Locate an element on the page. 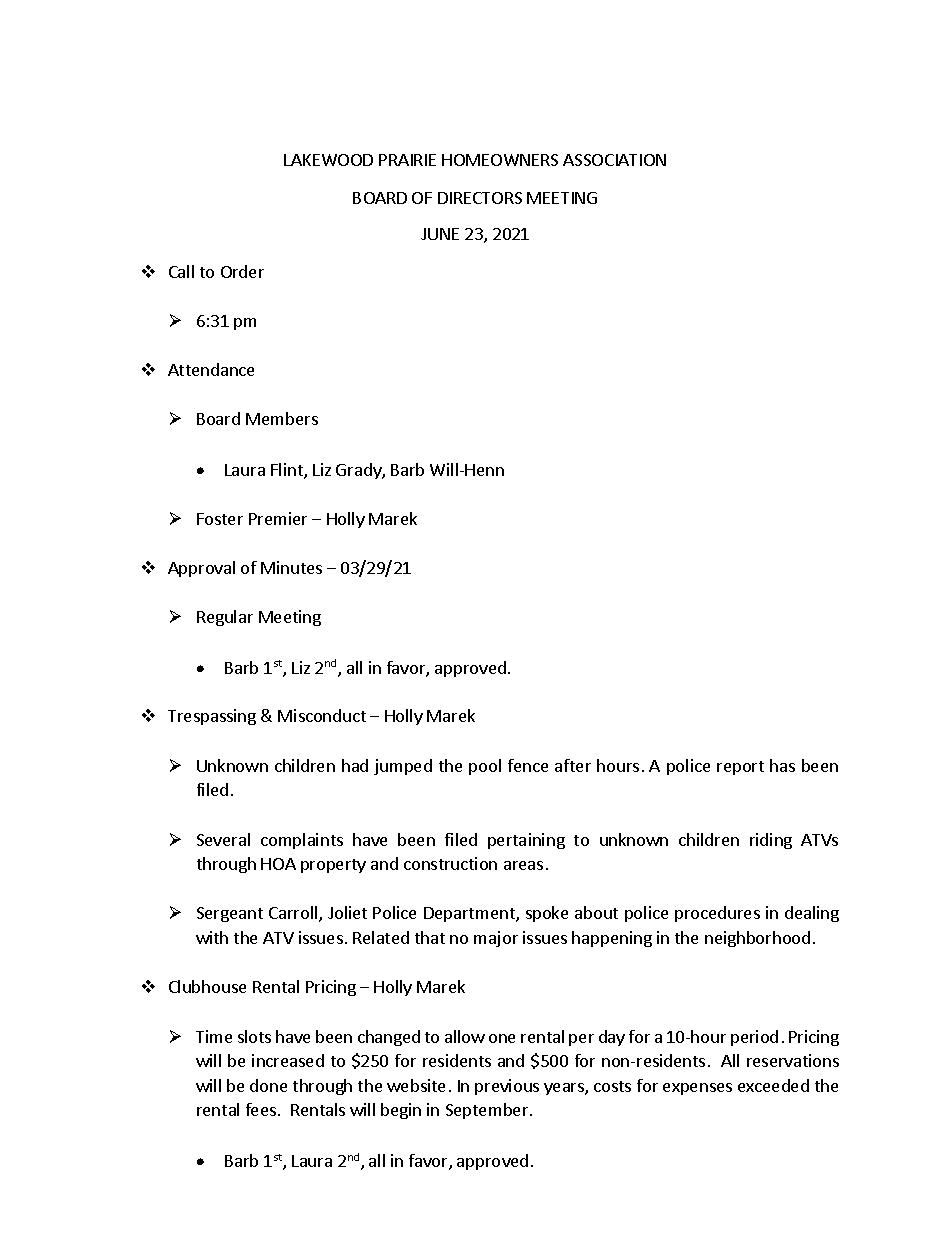  procedures is located at coordinates (717, 914).
